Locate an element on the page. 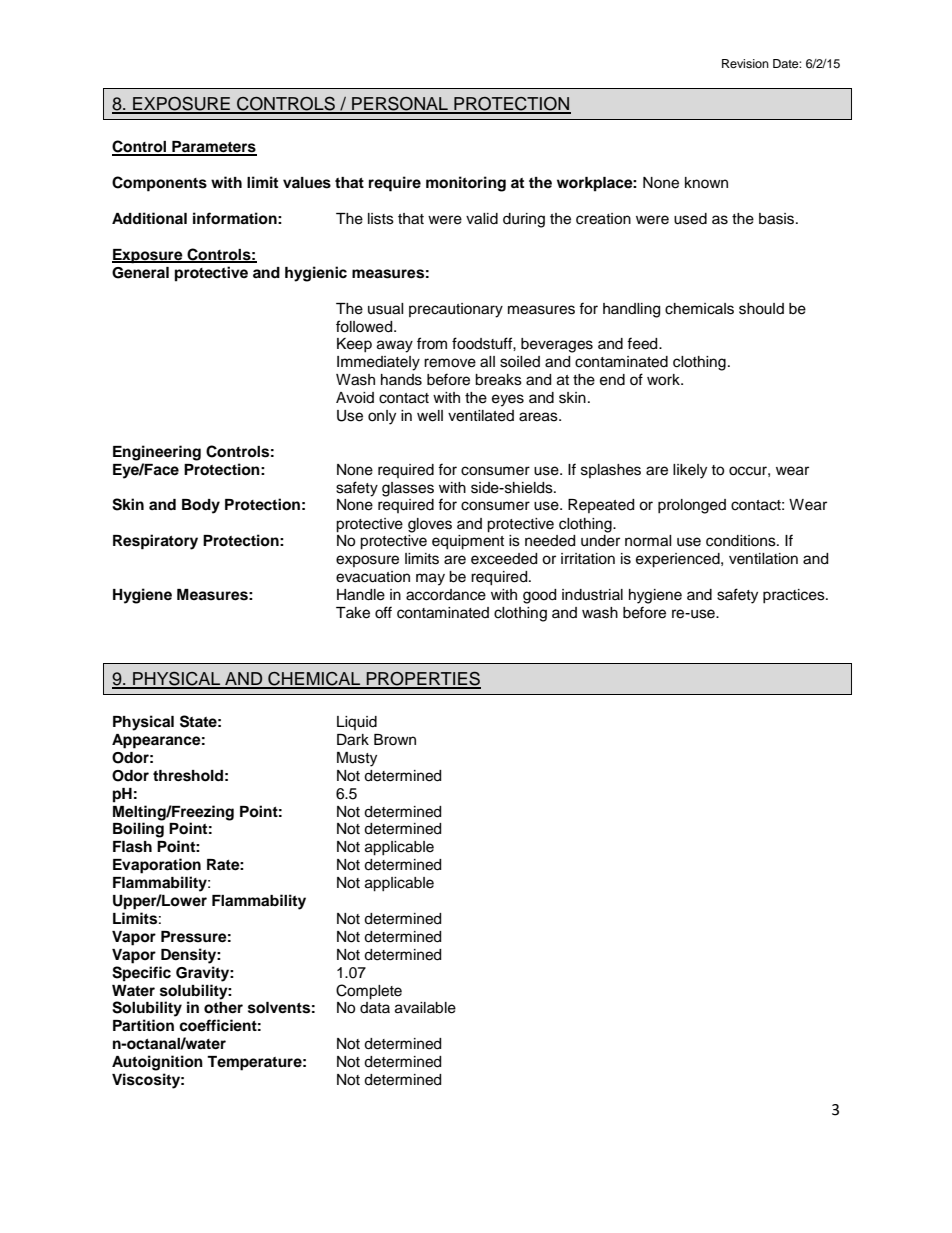 The image size is (952, 1233). other is located at coordinates (223, 1008).
